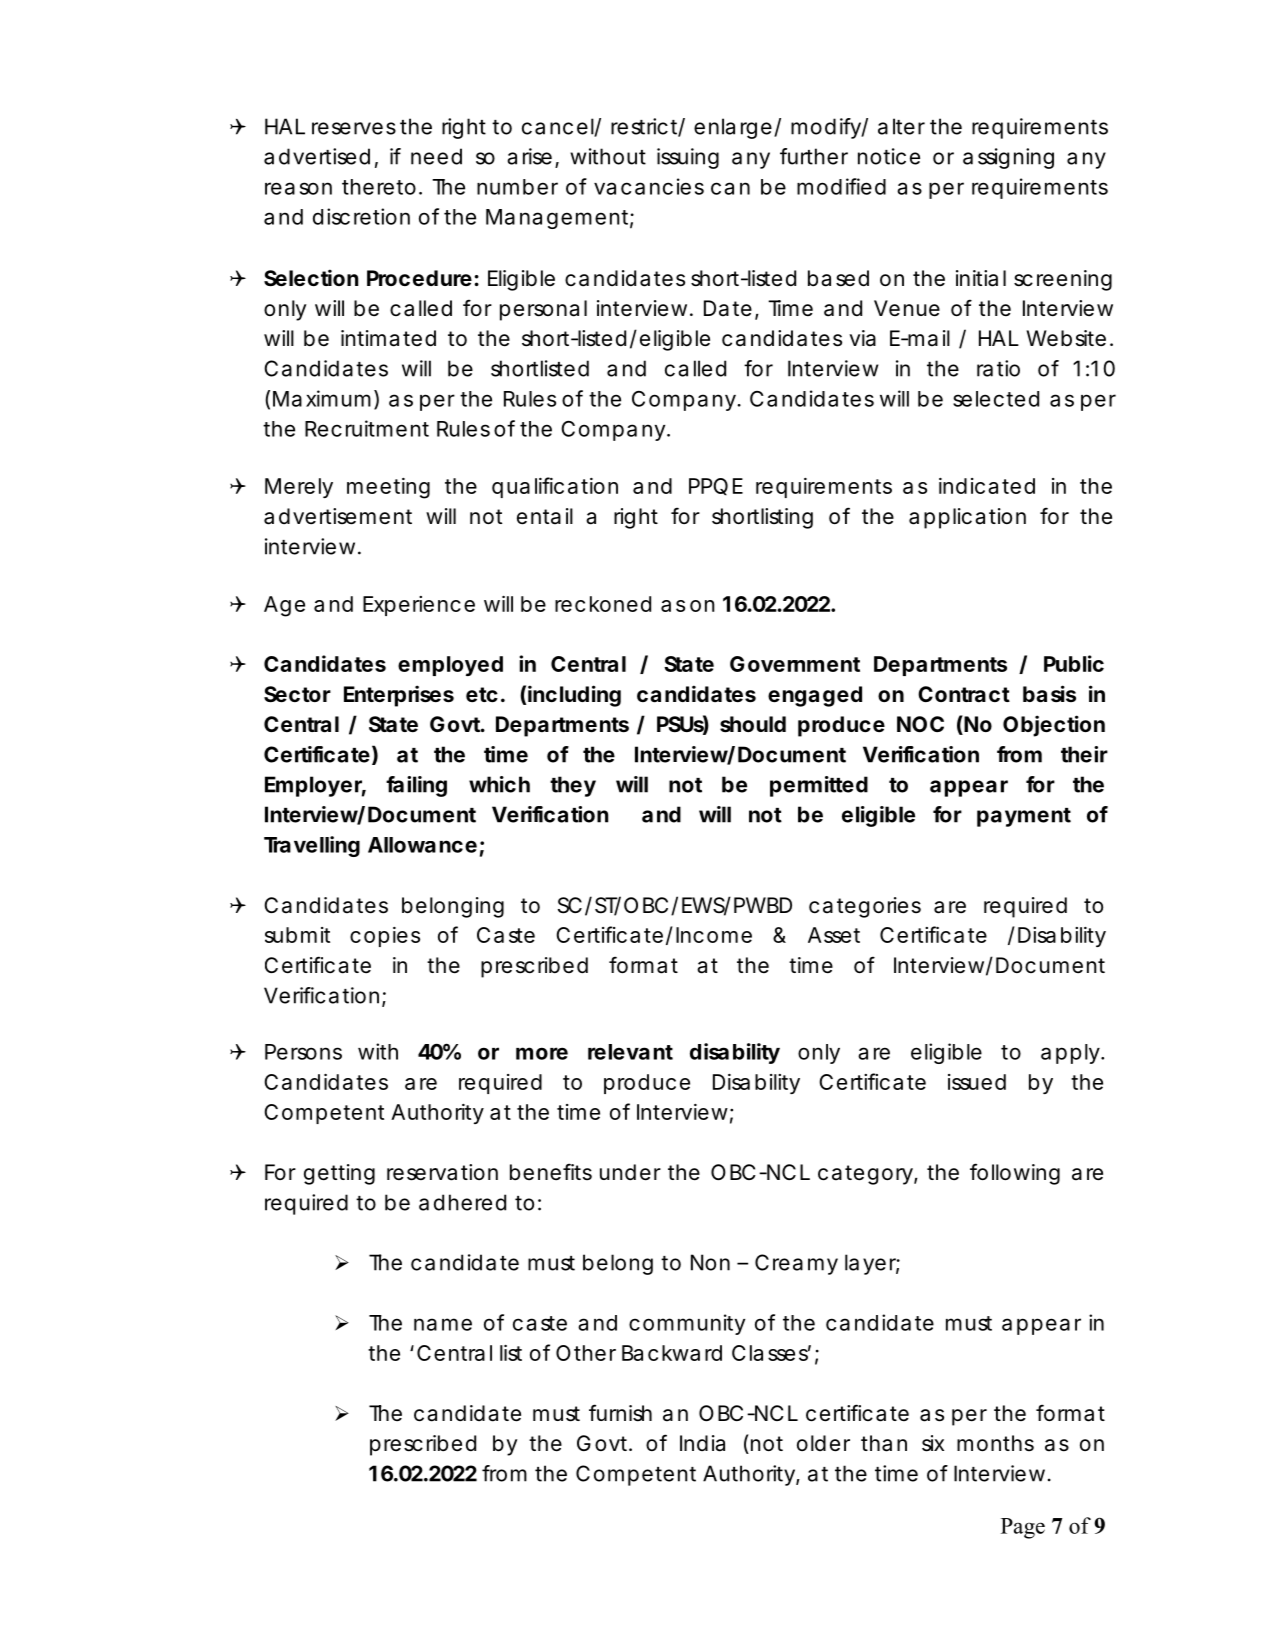 Image resolution: width=1264 pixels, height=1635 pixels. What do you see at coordinates (1008, 158) in the screenshot?
I see `assigning` at bounding box center [1008, 158].
